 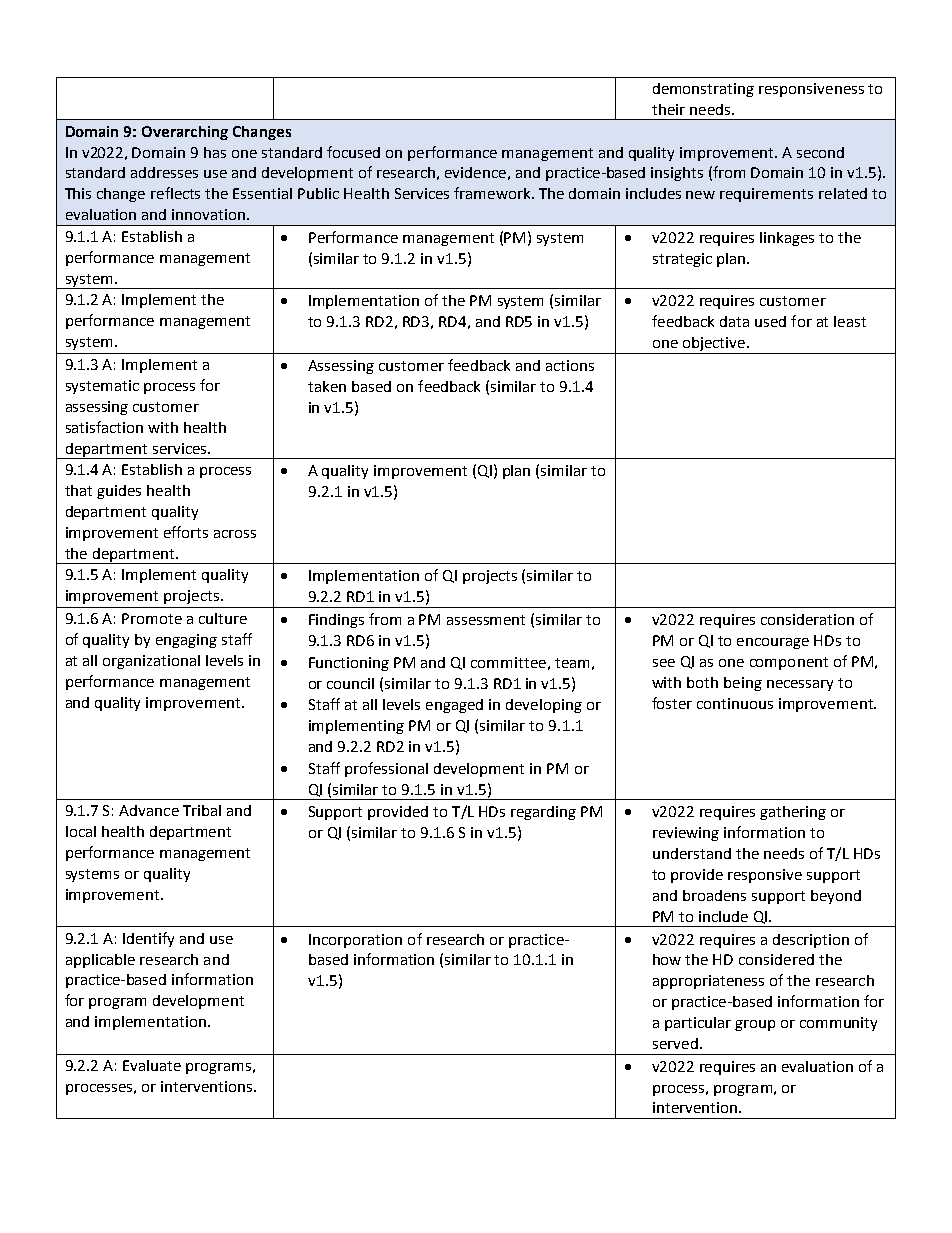 I want to click on group, so click(x=755, y=1025).
